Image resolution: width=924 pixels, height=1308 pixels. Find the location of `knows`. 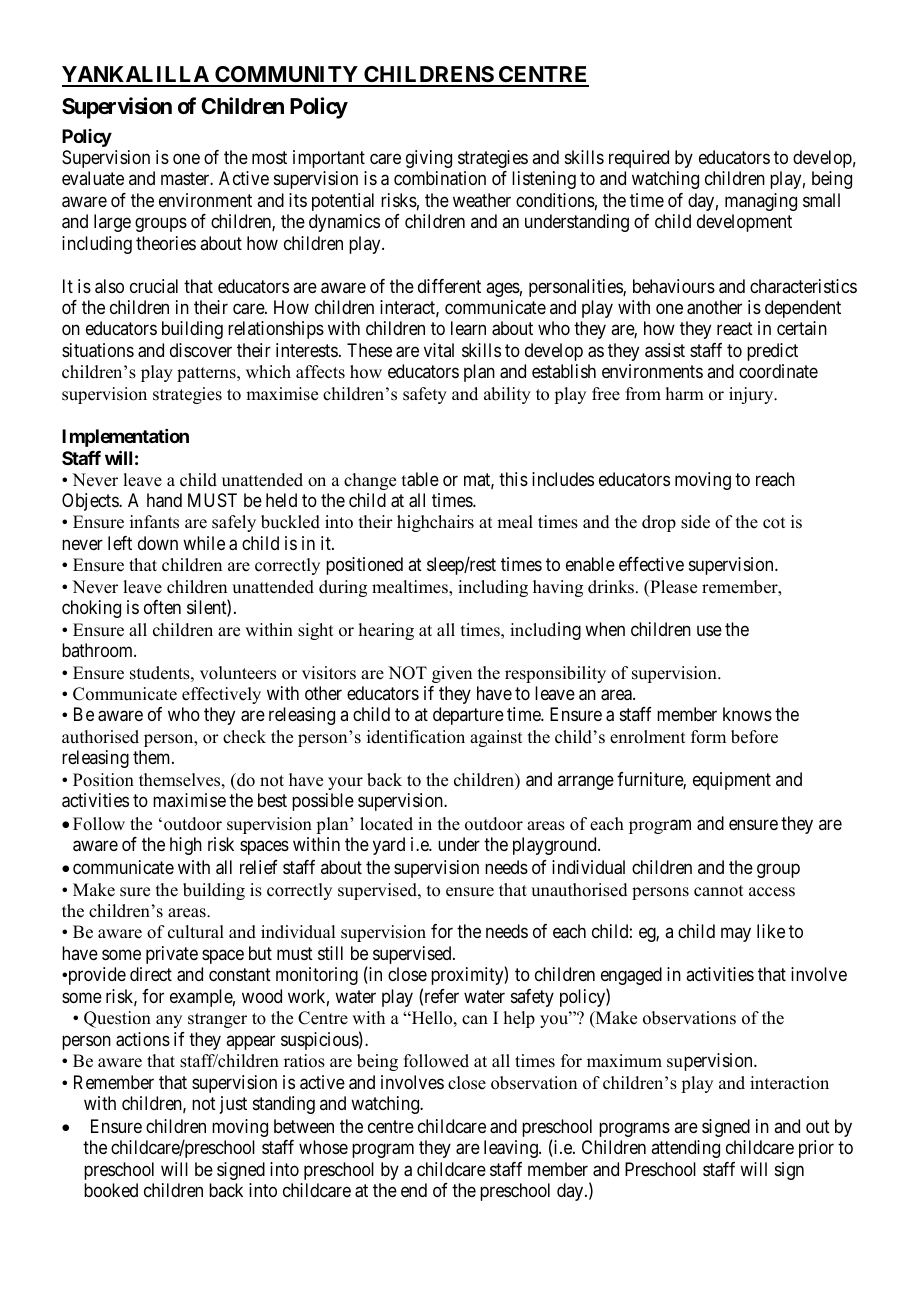

knows is located at coordinates (747, 714).
